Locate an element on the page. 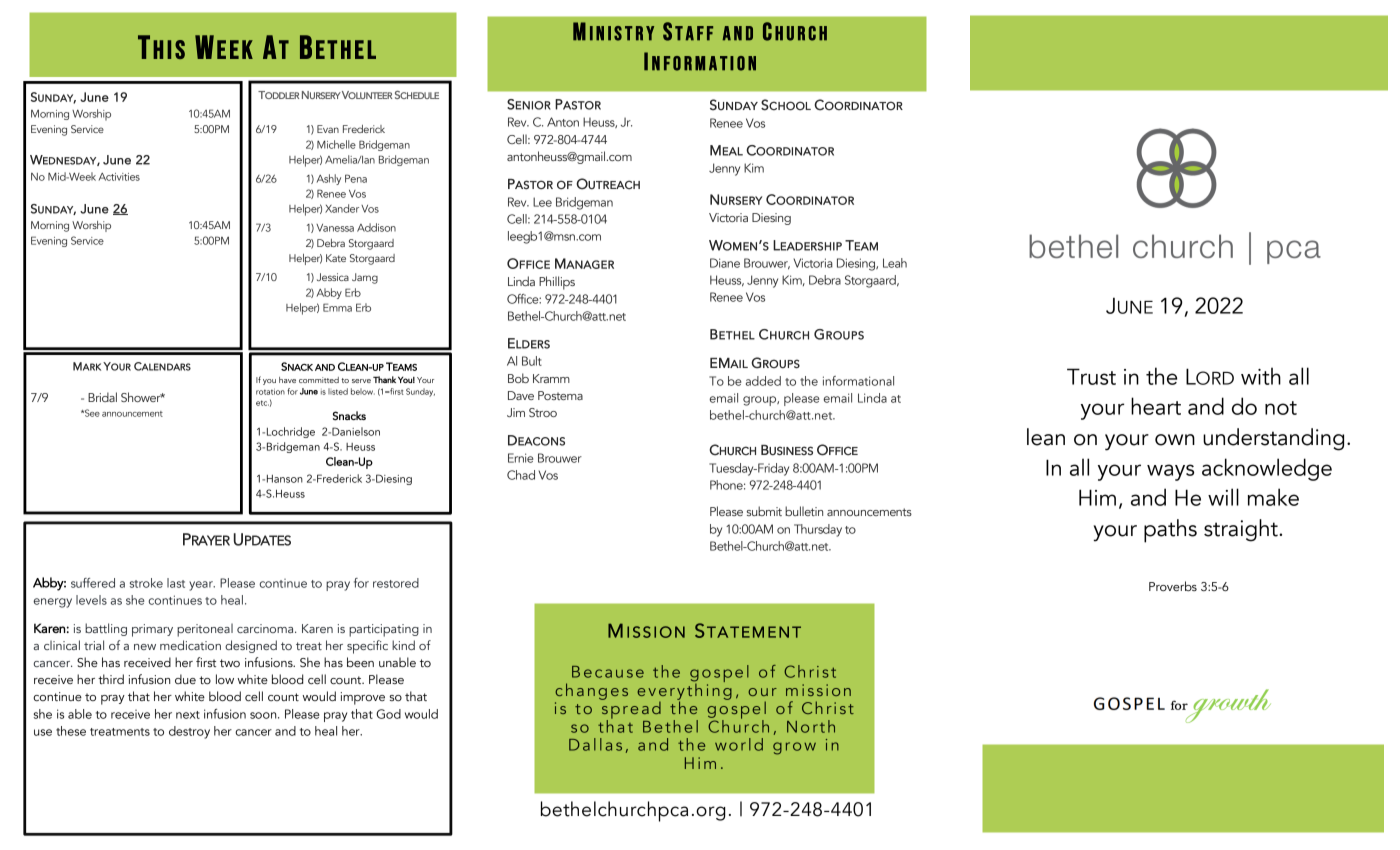  next is located at coordinates (188, 715).
